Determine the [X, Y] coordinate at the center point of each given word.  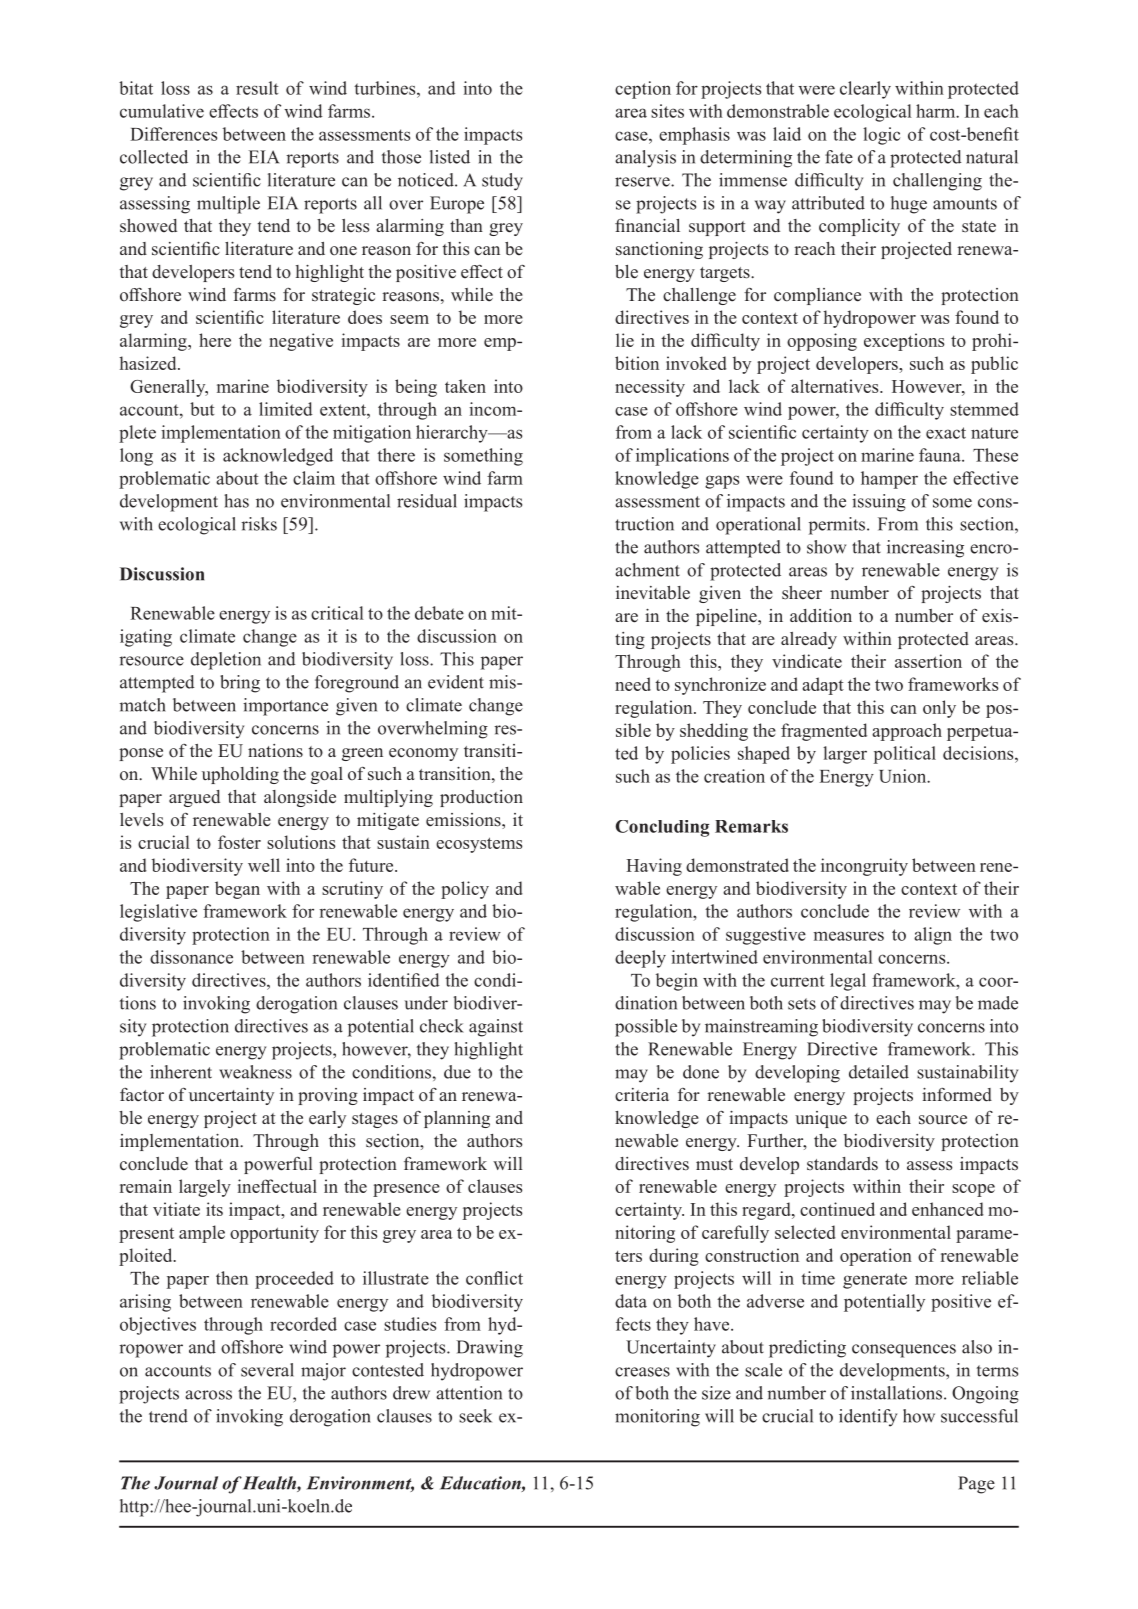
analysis [645, 159]
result [257, 88]
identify [868, 1418]
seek [475, 1416]
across [208, 1395]
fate [839, 157]
